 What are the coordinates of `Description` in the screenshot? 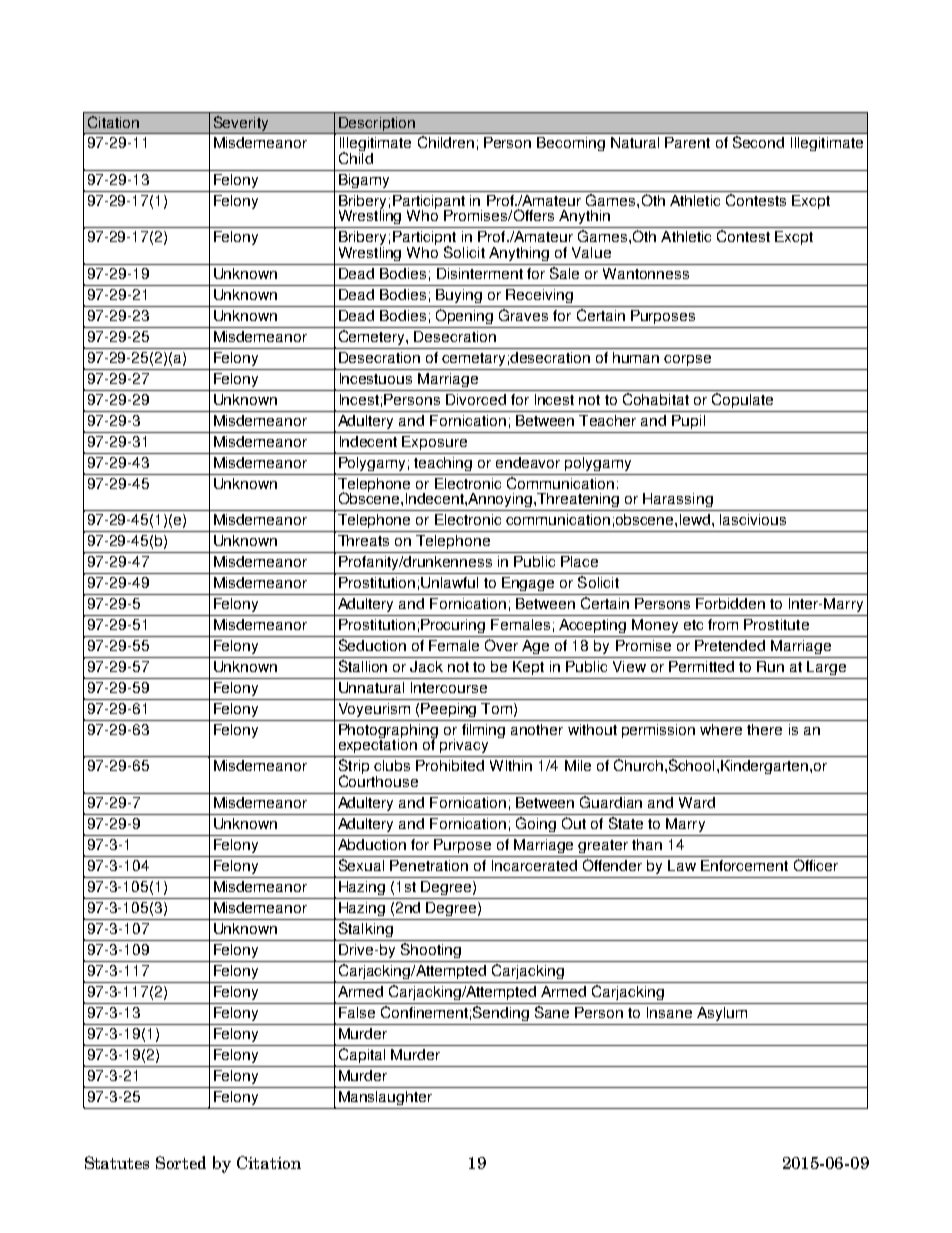 It's located at (377, 125).
